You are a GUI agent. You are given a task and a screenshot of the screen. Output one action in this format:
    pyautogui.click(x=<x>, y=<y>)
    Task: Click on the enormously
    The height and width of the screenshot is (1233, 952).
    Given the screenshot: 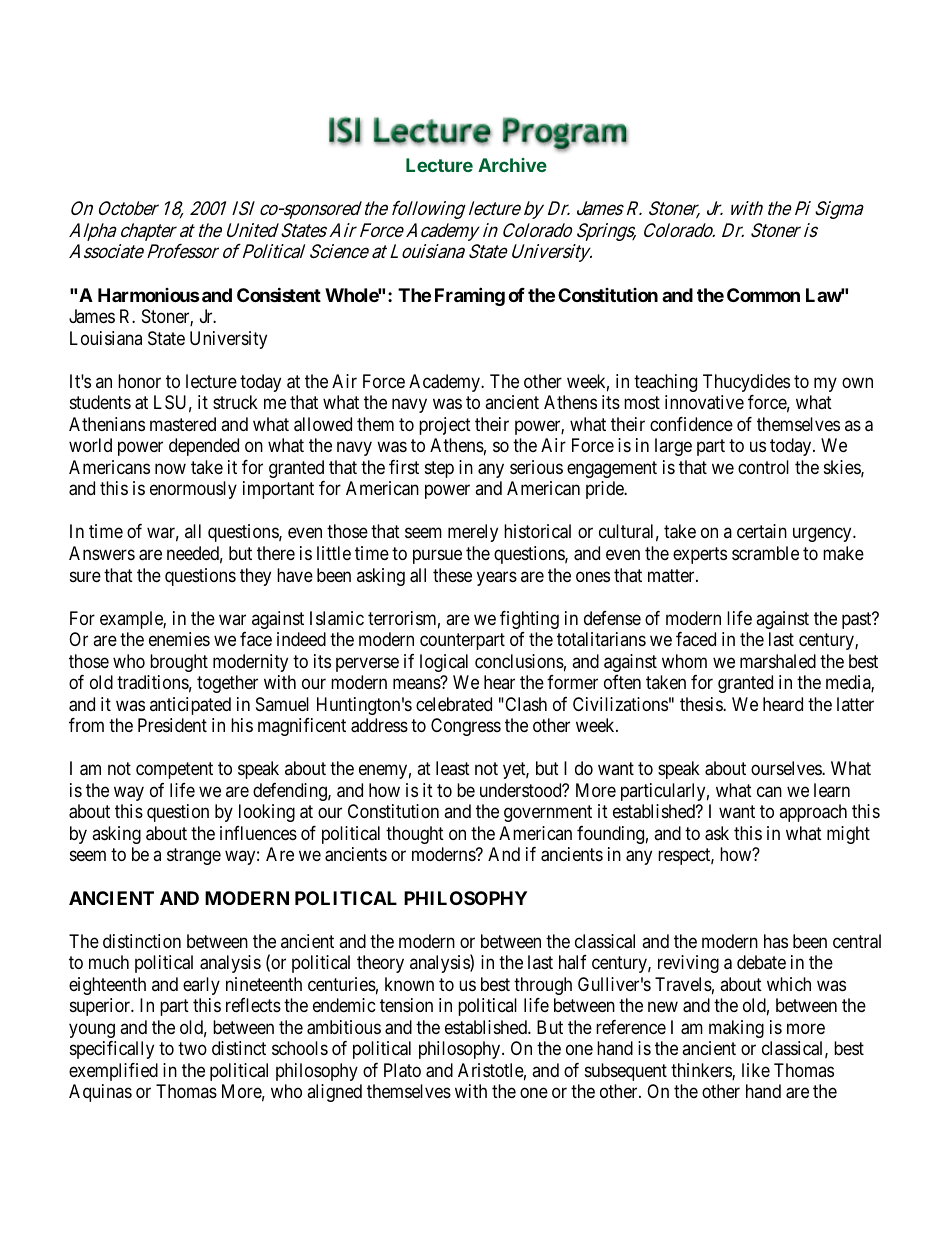 What is the action you would take?
    pyautogui.click(x=193, y=490)
